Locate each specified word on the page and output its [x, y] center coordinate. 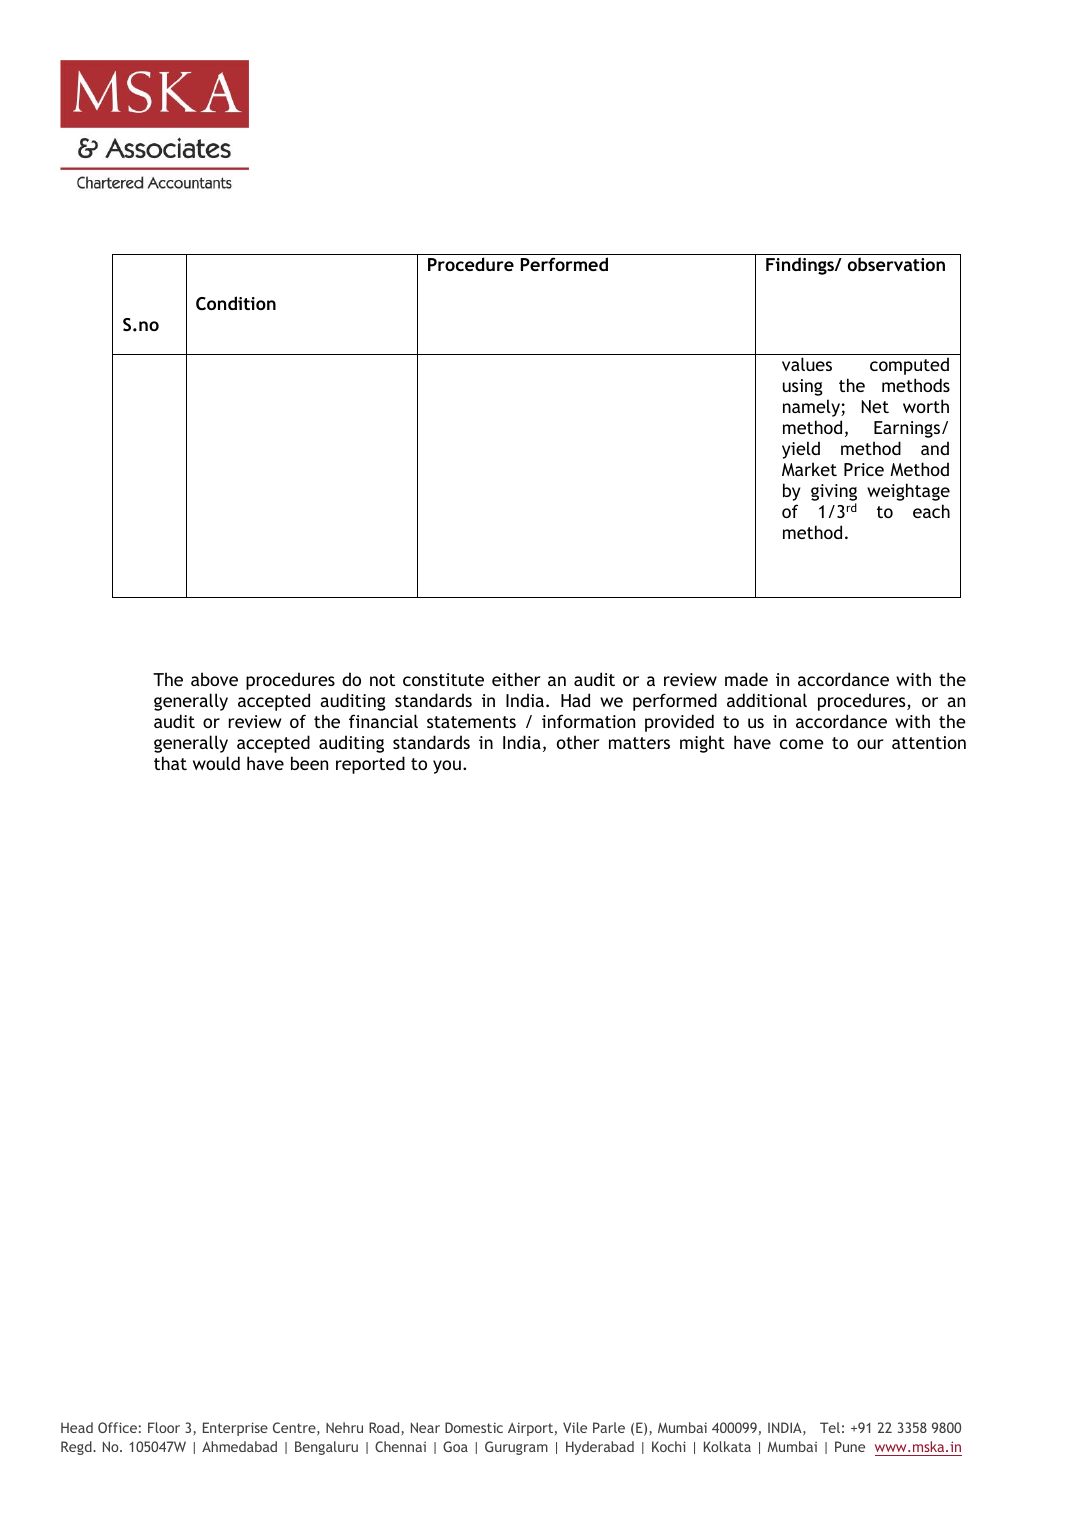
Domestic [474, 1427]
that [170, 763]
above [214, 679]
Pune [850, 1446]
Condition [236, 303]
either [516, 679]
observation [896, 264]
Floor [164, 1427]
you [447, 767]
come [802, 744]
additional [767, 700]
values [807, 364]
